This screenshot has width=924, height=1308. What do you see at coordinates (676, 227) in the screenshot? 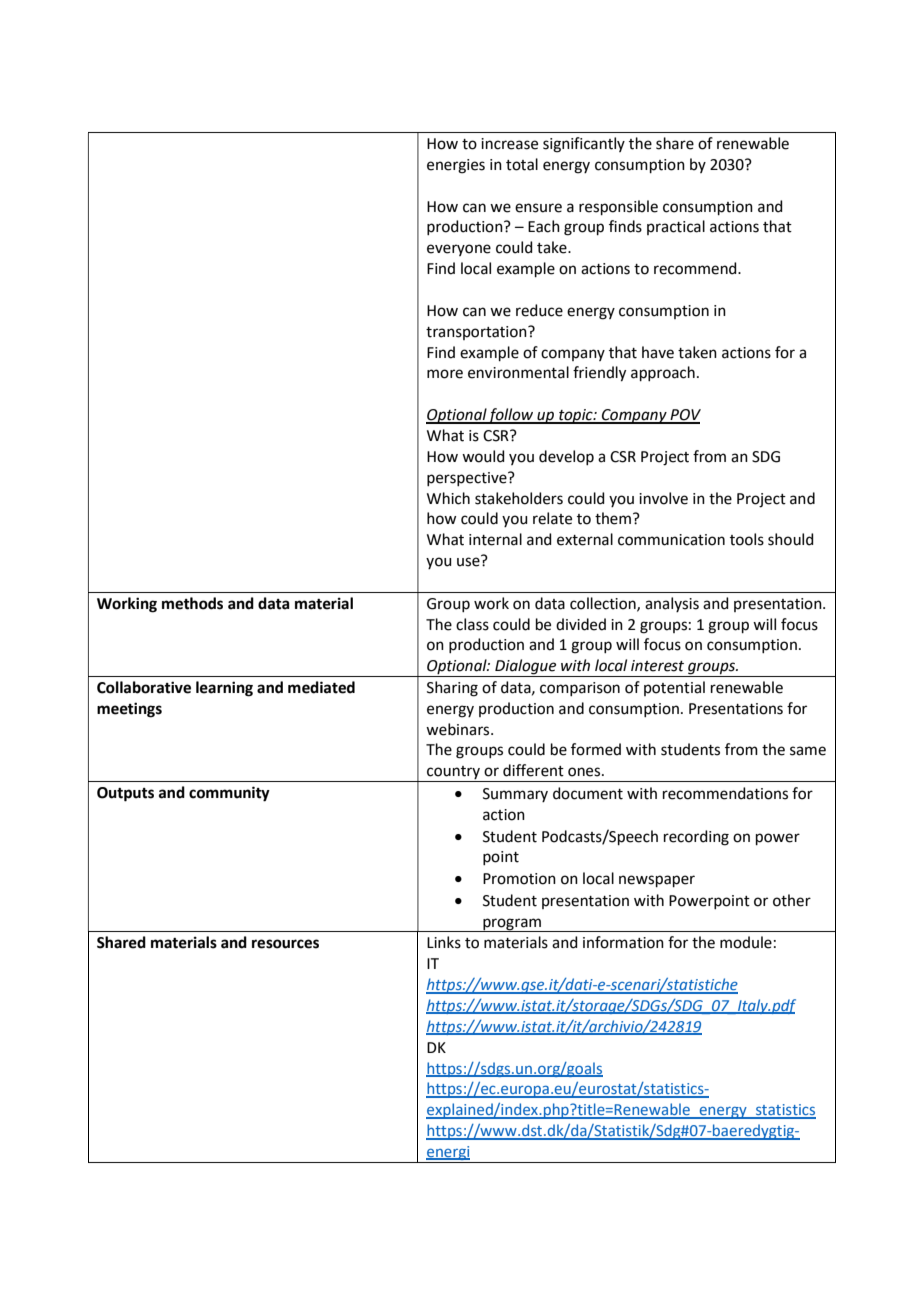
I see `practical` at bounding box center [676, 227].
